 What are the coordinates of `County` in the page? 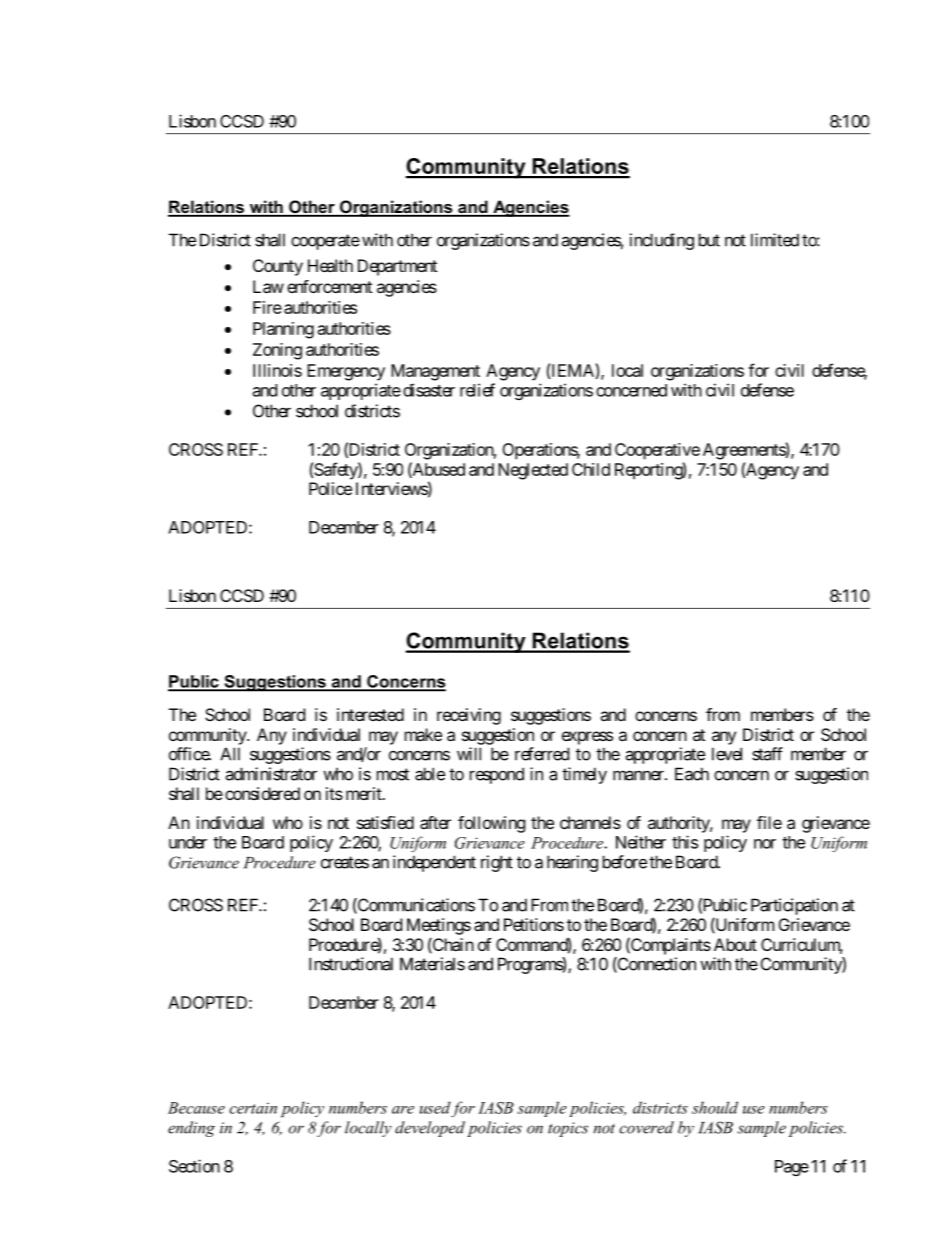 It's located at (278, 267).
